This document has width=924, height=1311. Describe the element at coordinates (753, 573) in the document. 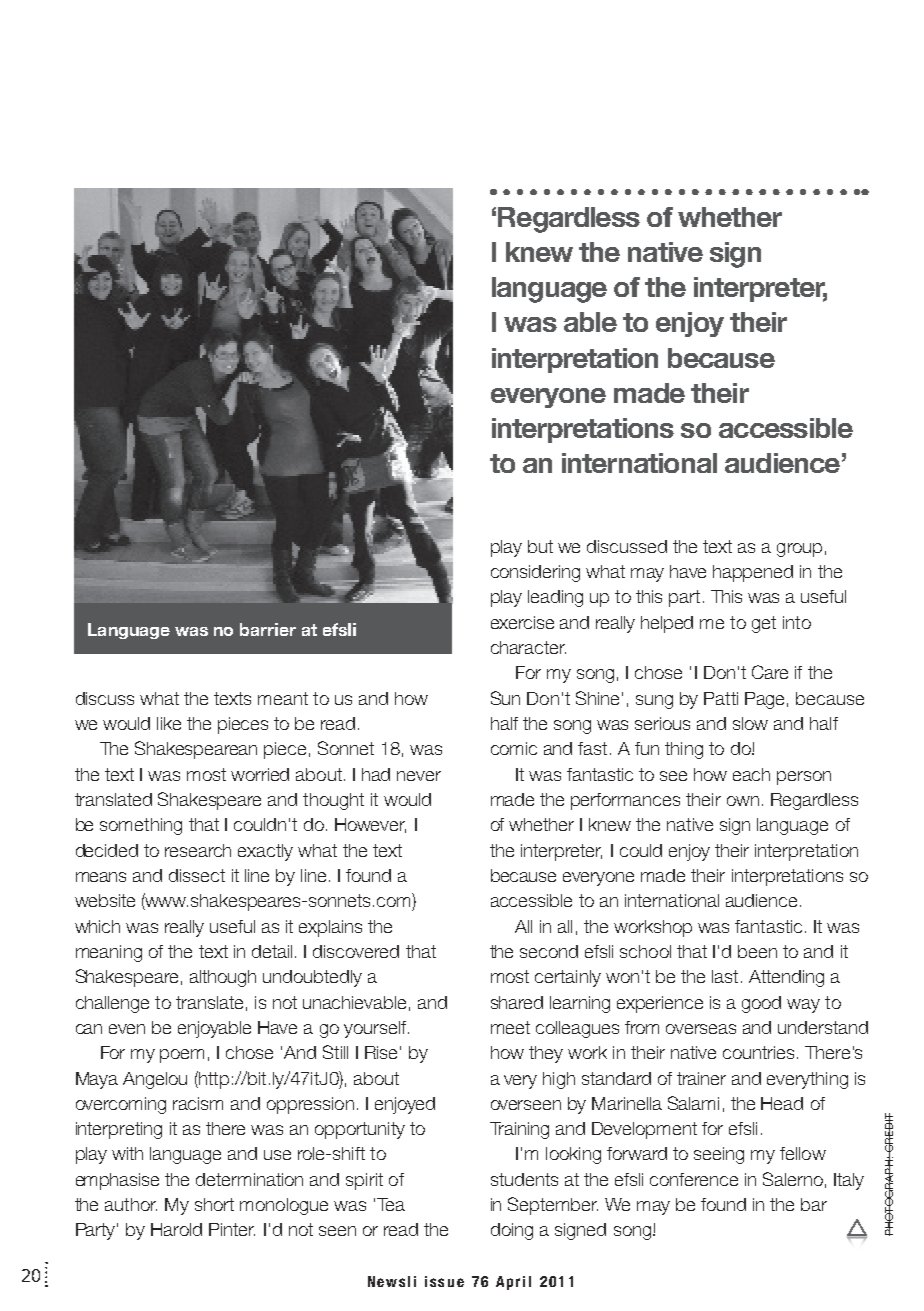

I see `HAPPENED` at that location.
